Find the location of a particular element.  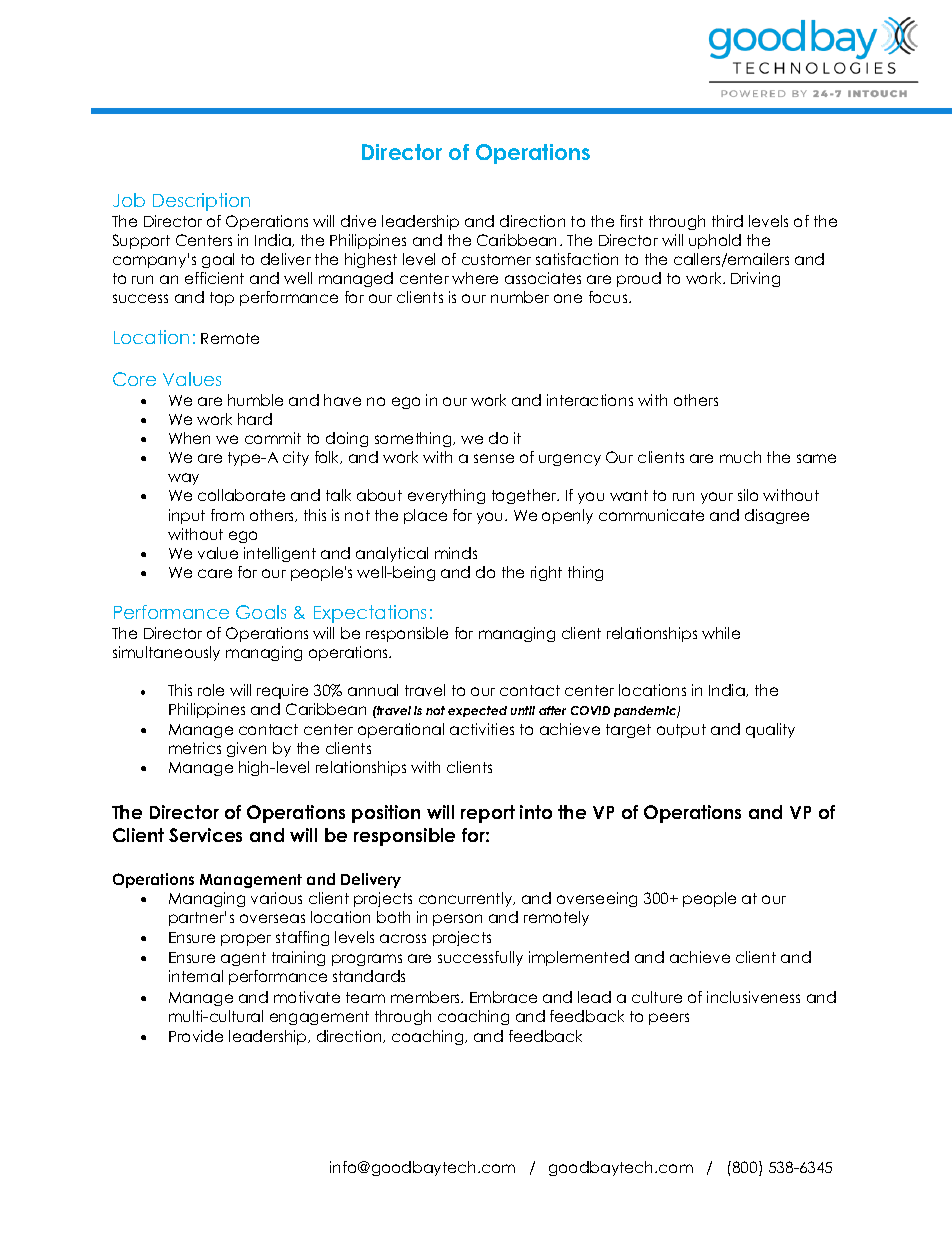

sense is located at coordinates (494, 458).
